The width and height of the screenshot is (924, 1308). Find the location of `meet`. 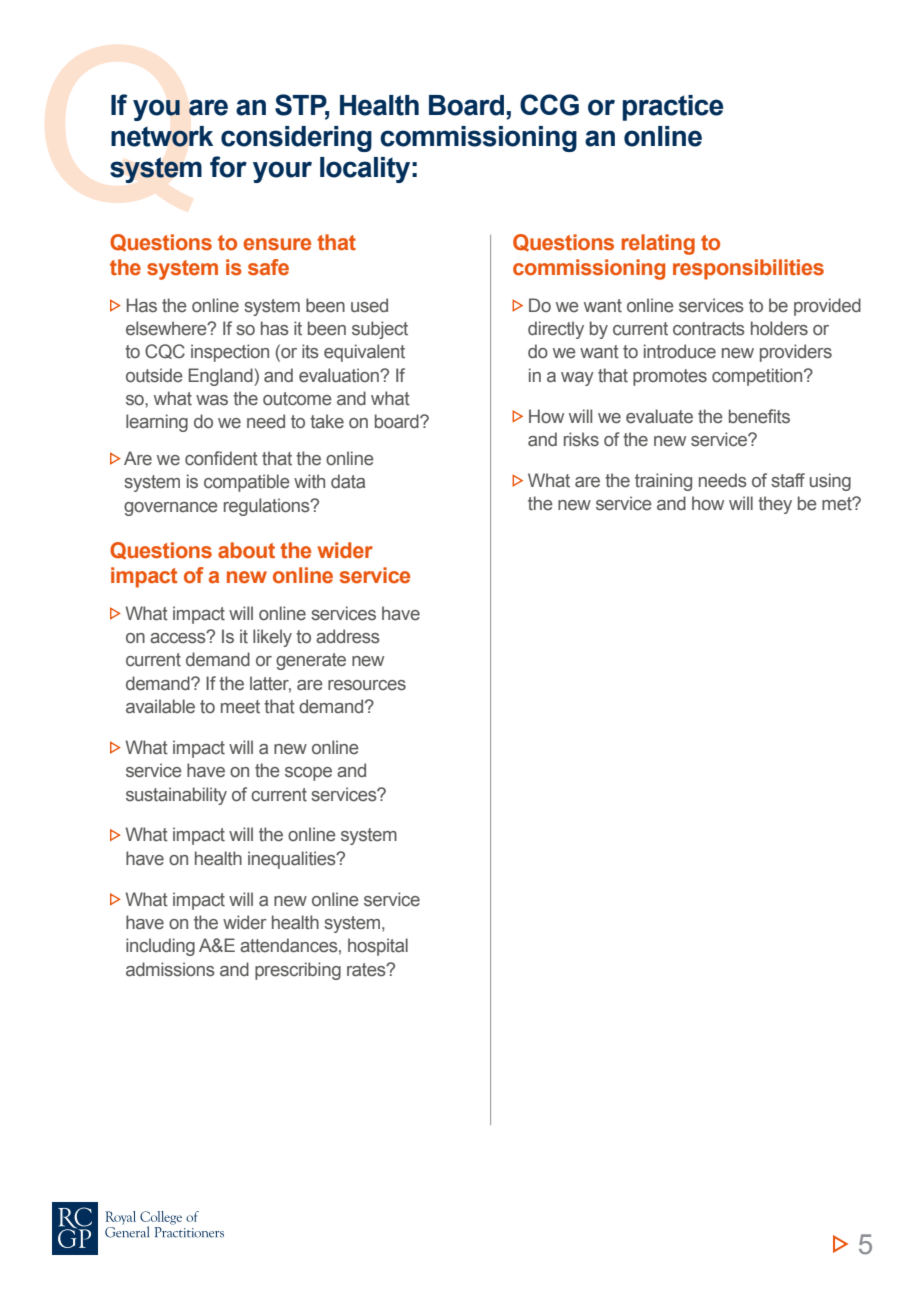

meet is located at coordinates (240, 707).
